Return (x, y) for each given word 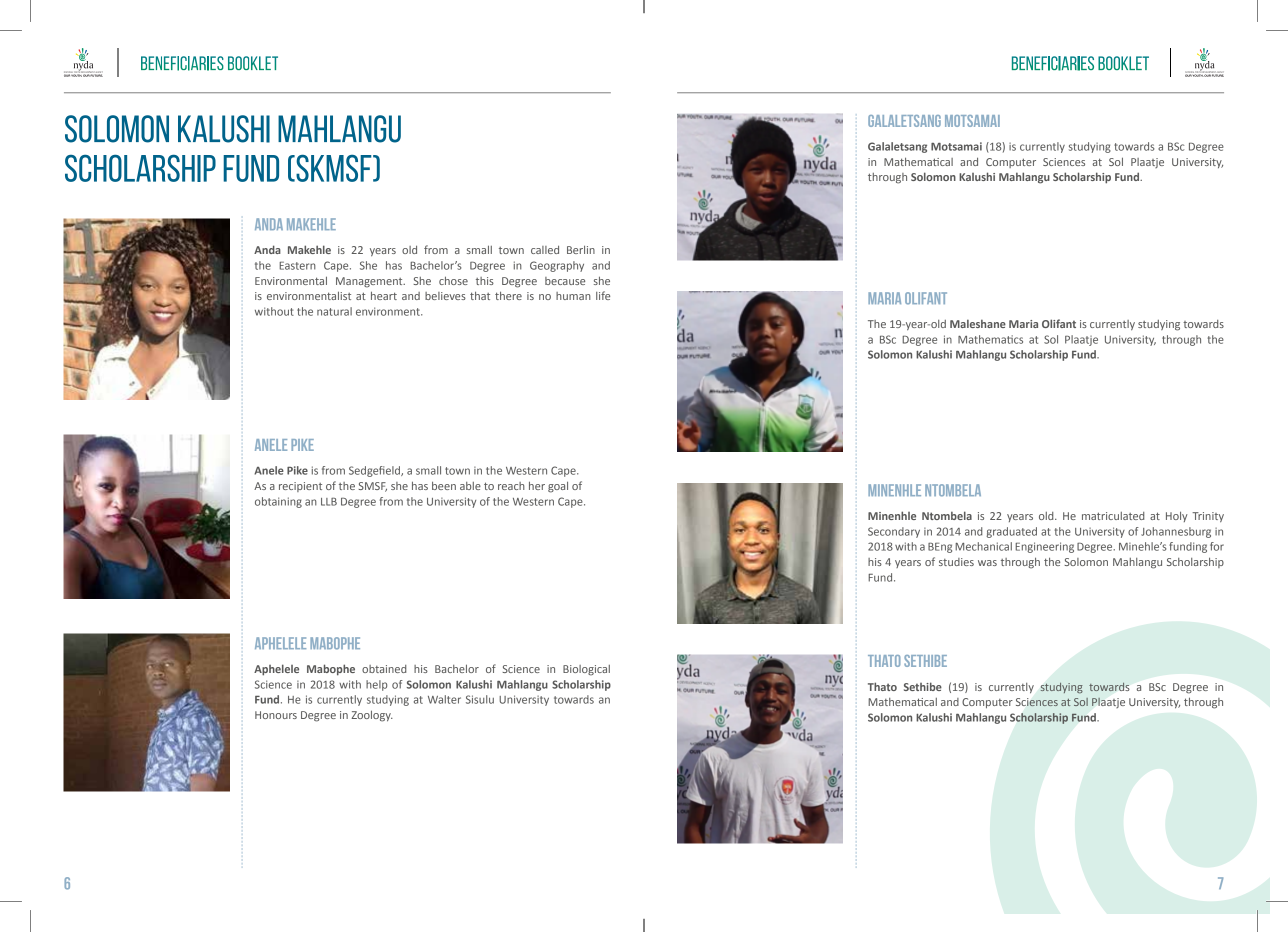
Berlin (581, 249)
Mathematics (990, 339)
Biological (586, 670)
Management (370, 282)
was (987, 563)
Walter (444, 699)
